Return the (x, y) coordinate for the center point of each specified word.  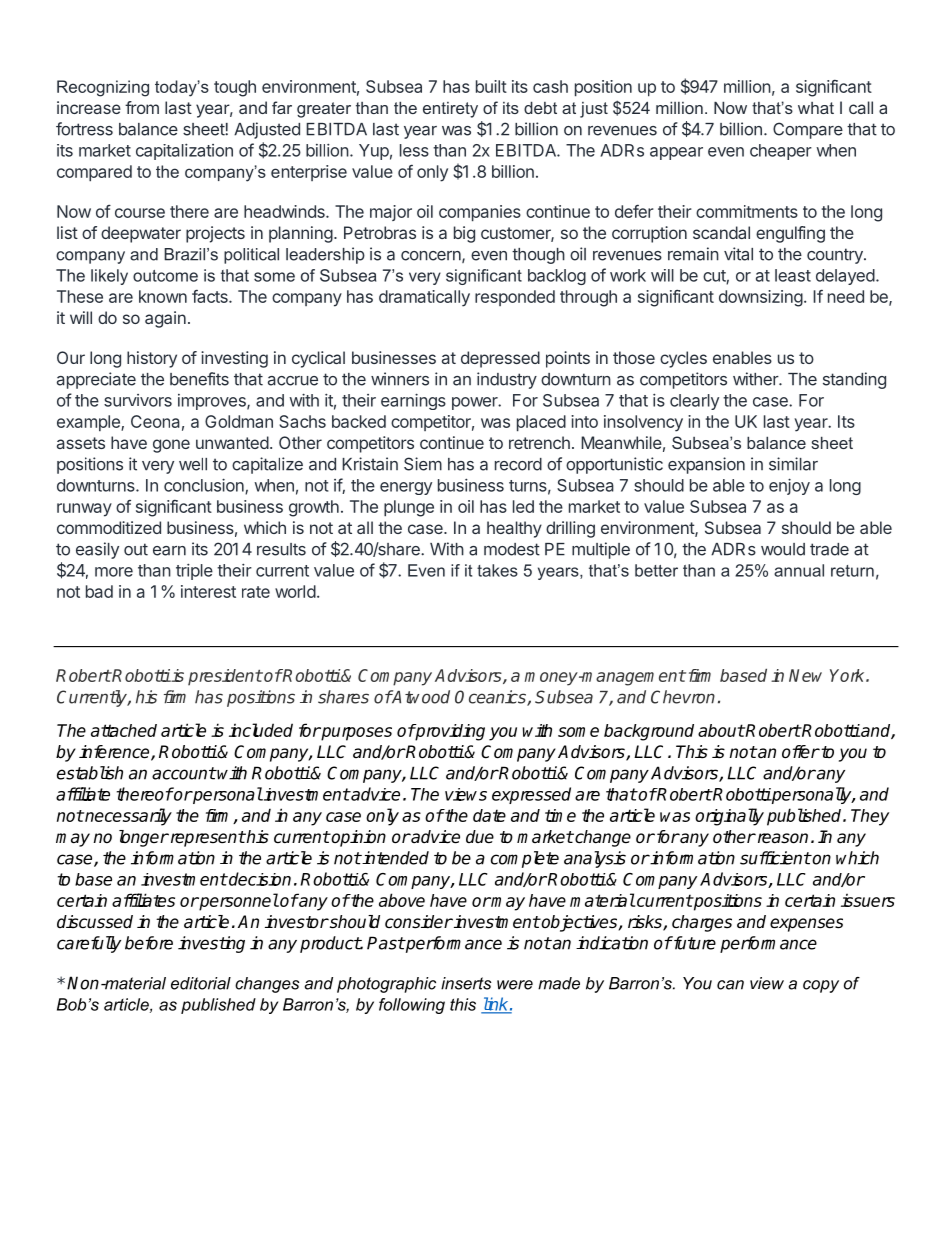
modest (512, 549)
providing (449, 732)
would (783, 549)
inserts (466, 983)
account (184, 773)
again (165, 319)
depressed (500, 359)
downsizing (761, 298)
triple (194, 571)
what (816, 108)
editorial (201, 983)
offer (801, 752)
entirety (450, 110)
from (142, 107)
